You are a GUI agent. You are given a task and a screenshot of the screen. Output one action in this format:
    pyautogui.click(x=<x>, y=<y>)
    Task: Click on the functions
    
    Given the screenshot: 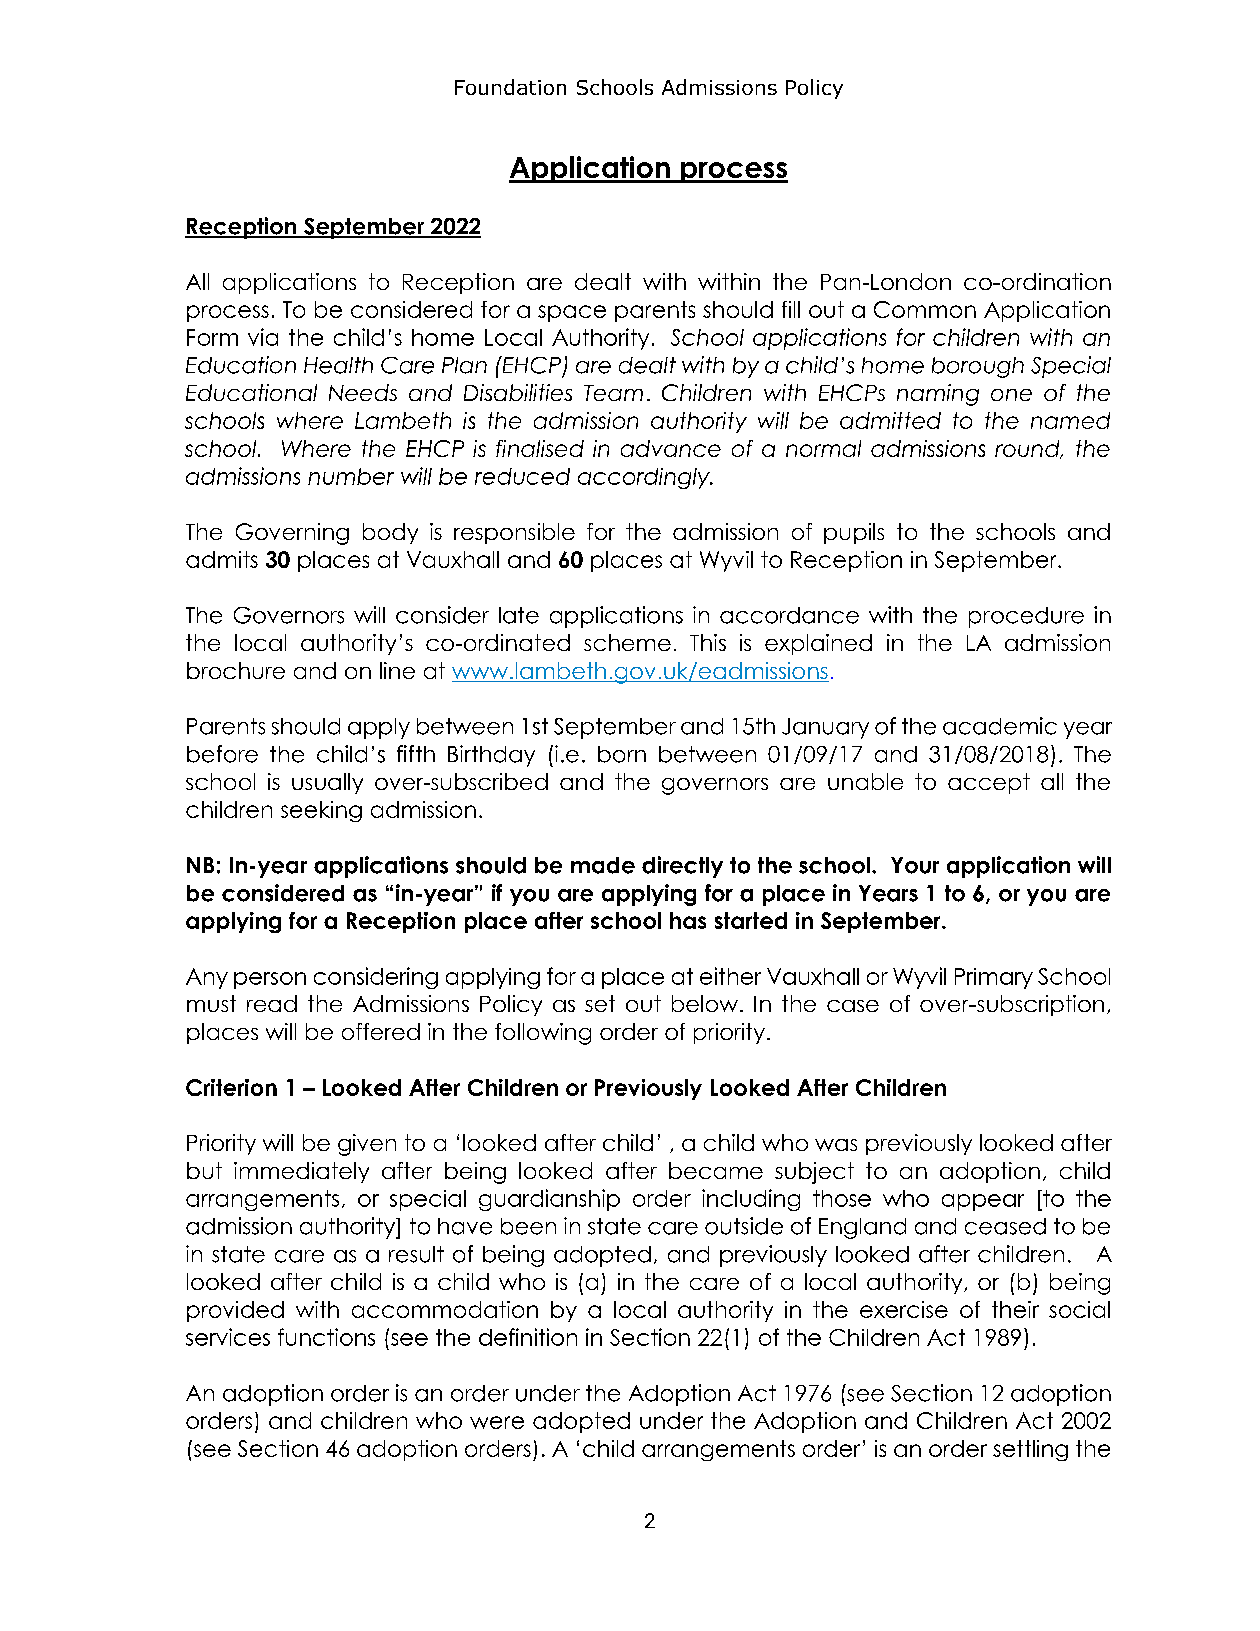 What is the action you would take?
    pyautogui.click(x=326, y=1337)
